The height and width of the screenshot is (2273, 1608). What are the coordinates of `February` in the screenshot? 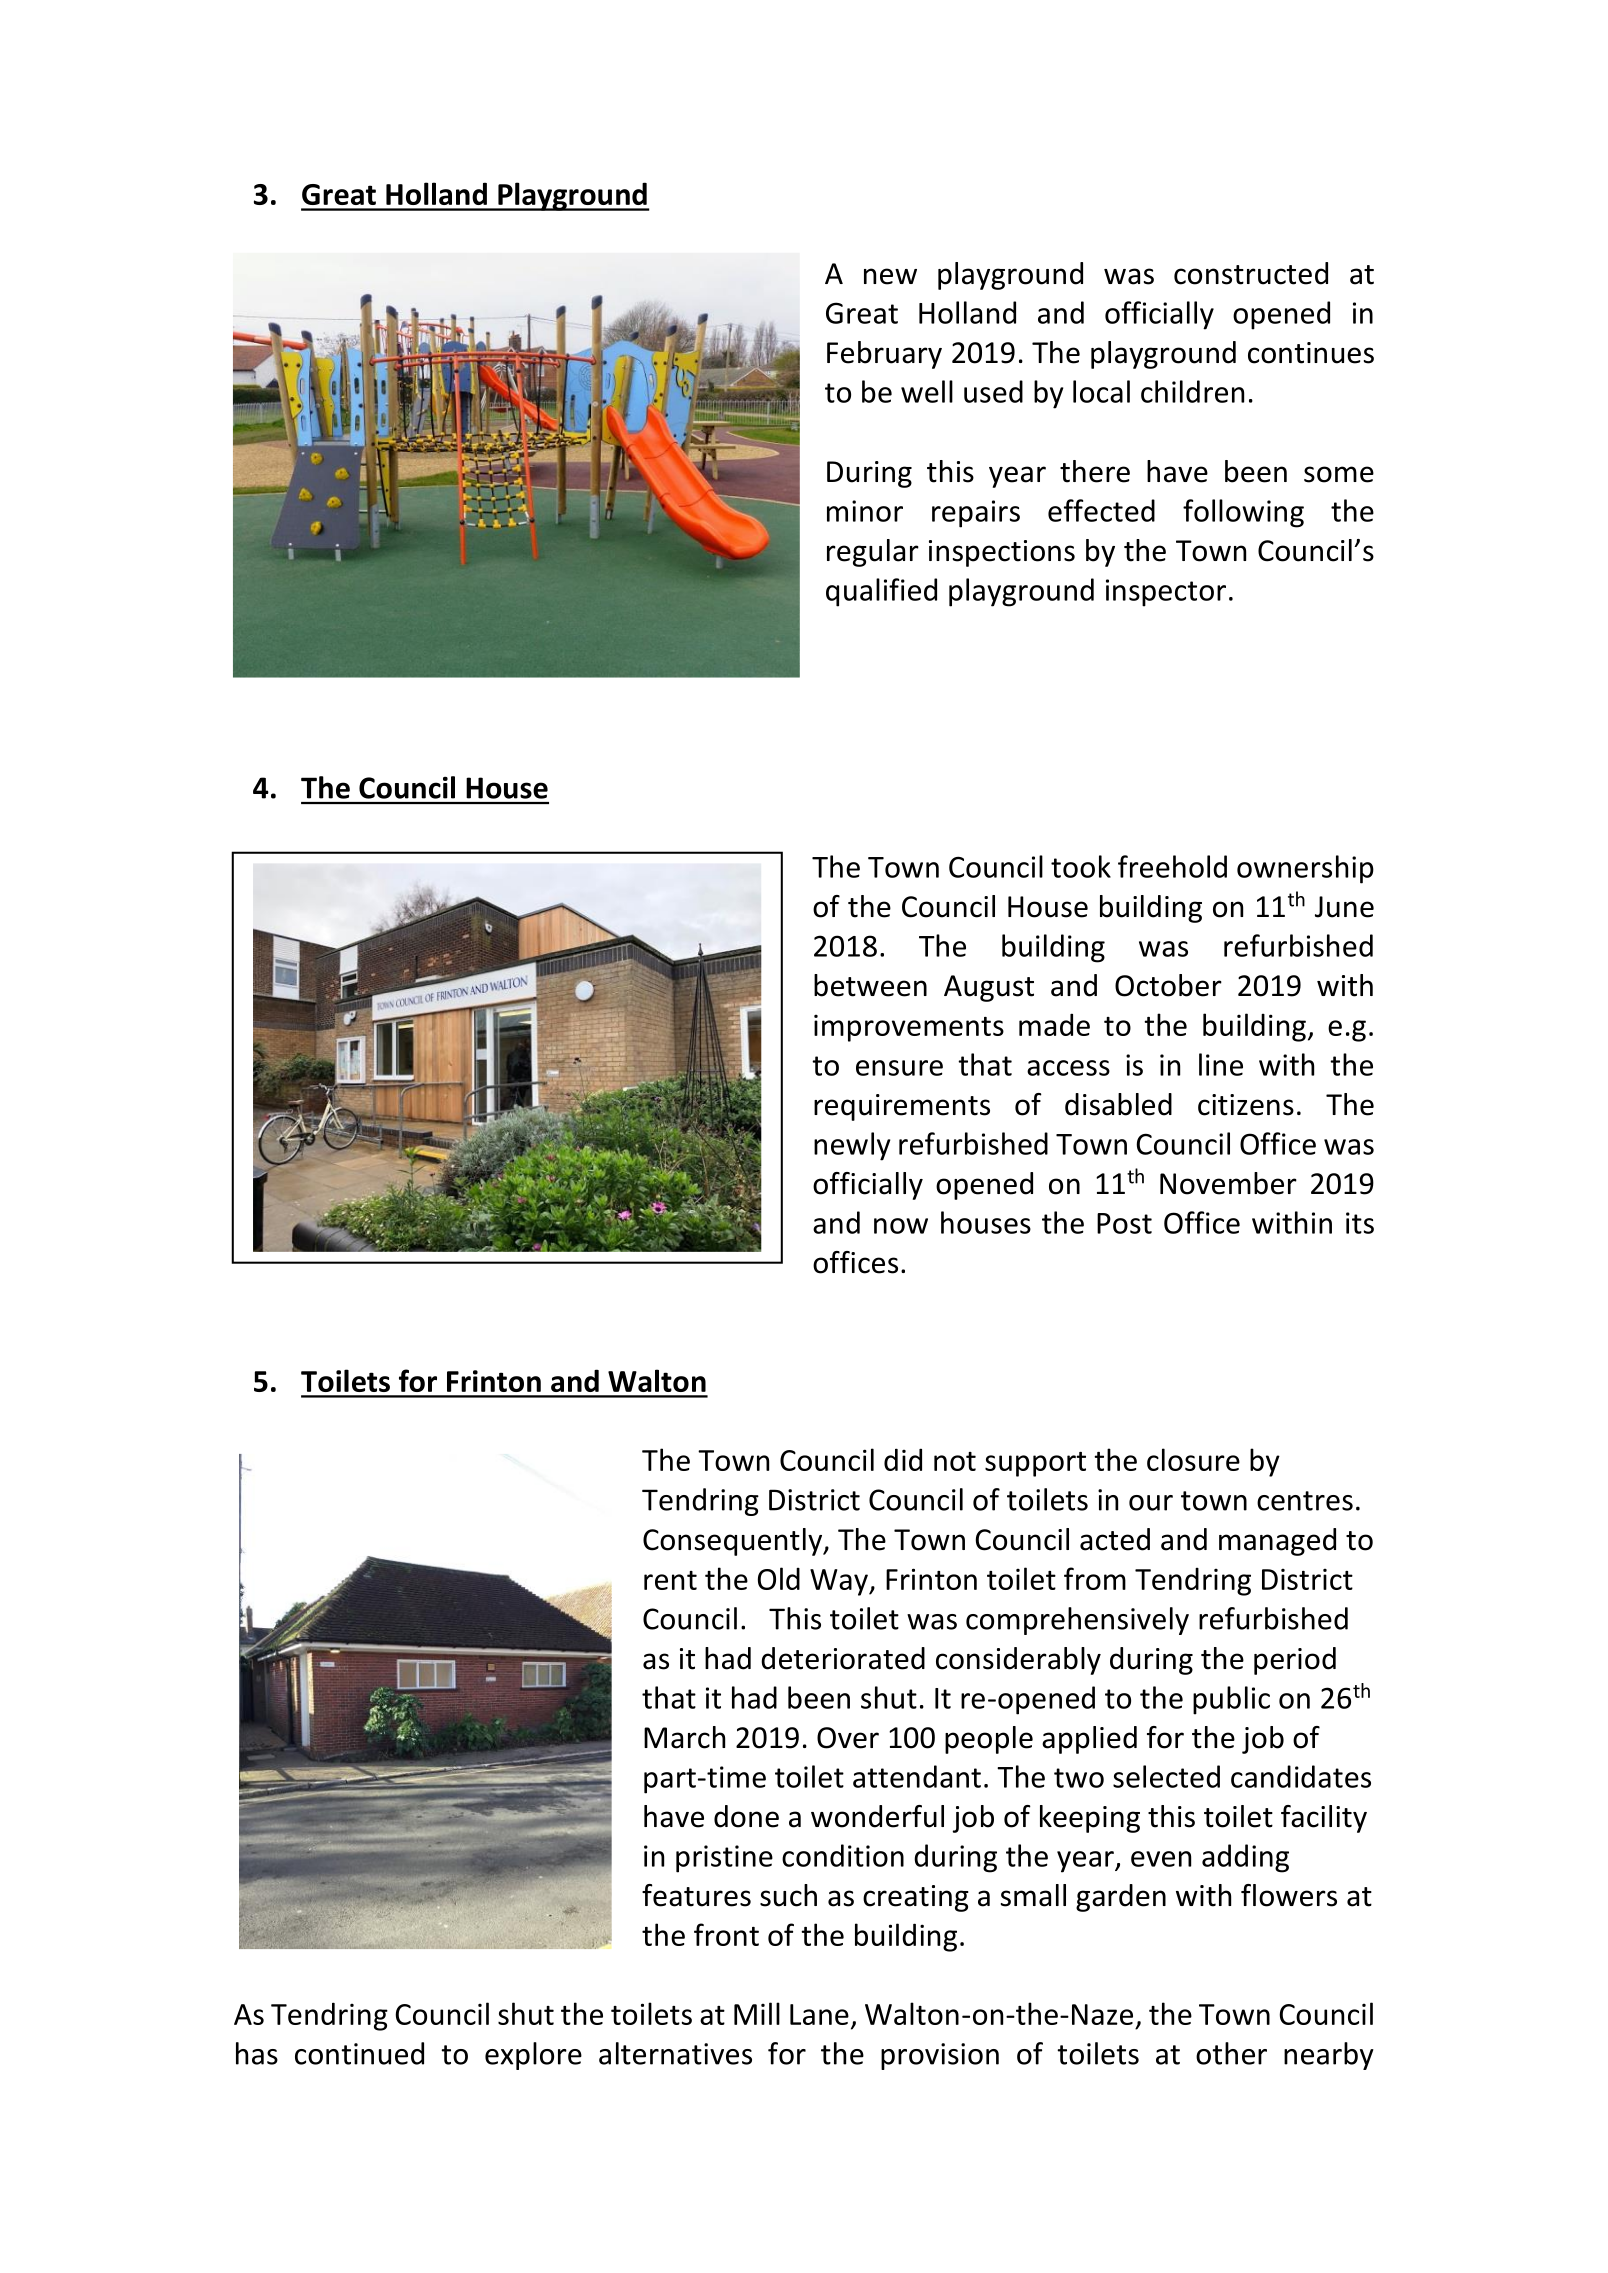 It's located at (884, 355).
